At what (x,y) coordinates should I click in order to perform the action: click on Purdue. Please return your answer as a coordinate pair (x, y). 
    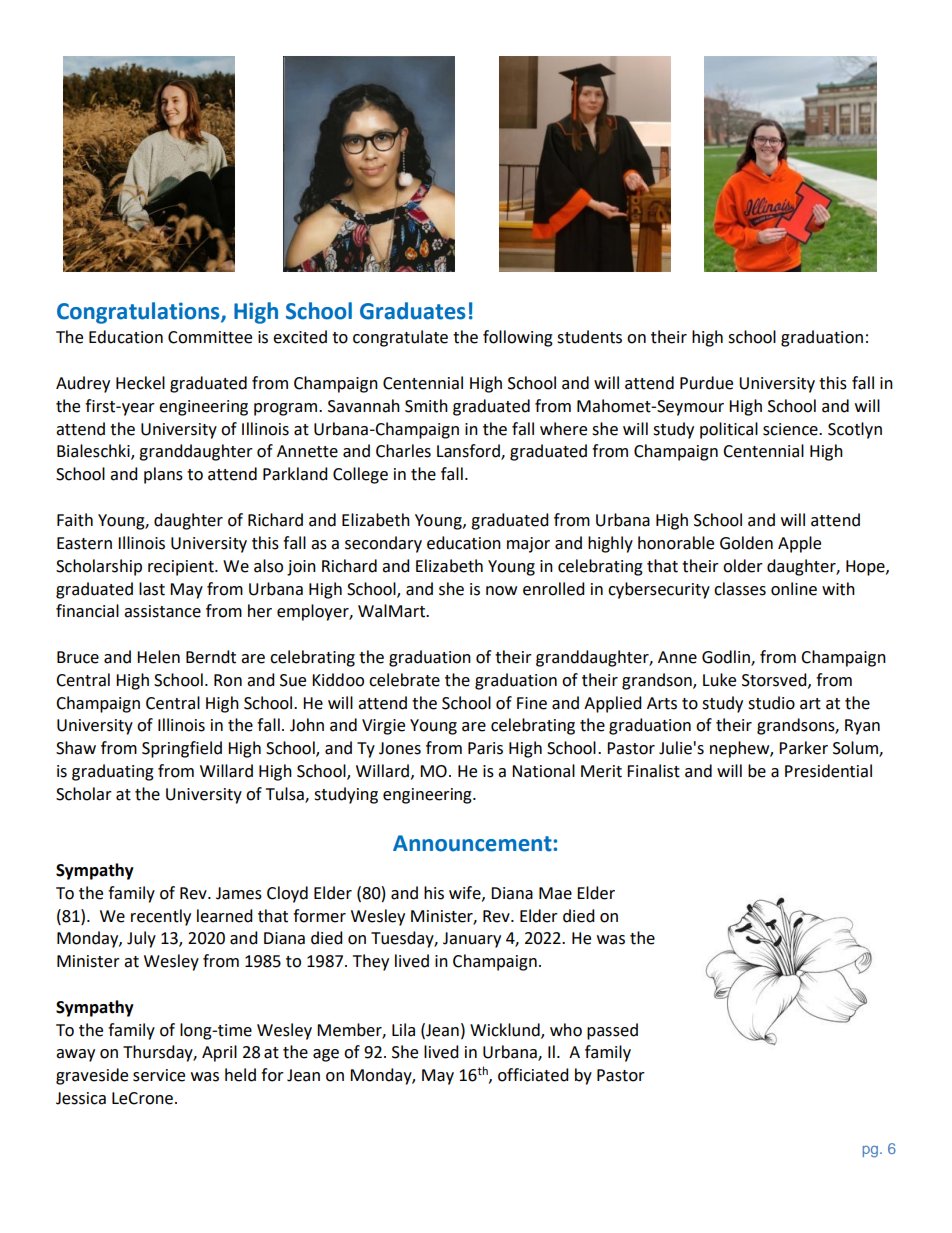
    Looking at the image, I should click on (706, 383).
